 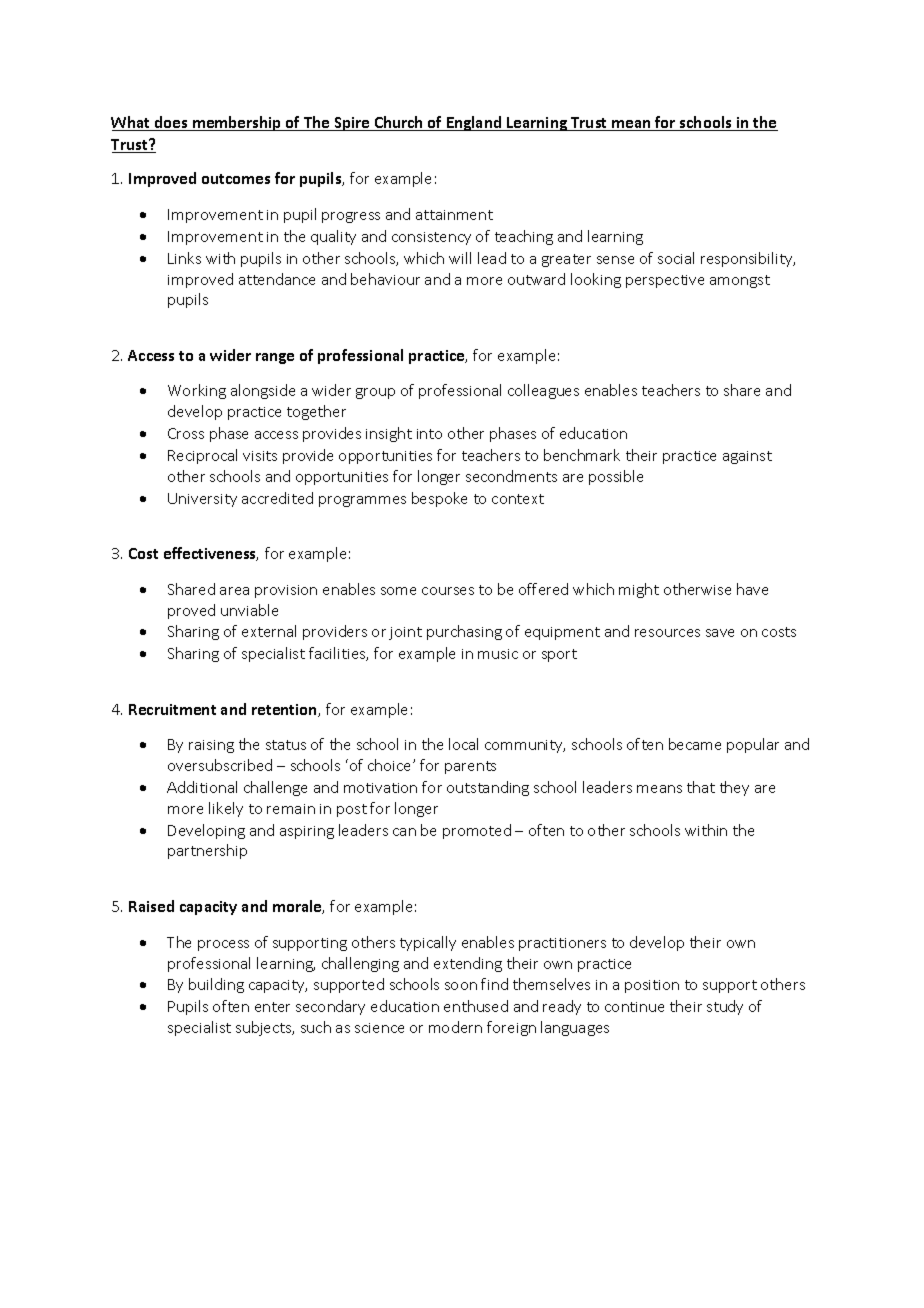 What do you see at coordinates (652, 986) in the document?
I see `position` at bounding box center [652, 986].
